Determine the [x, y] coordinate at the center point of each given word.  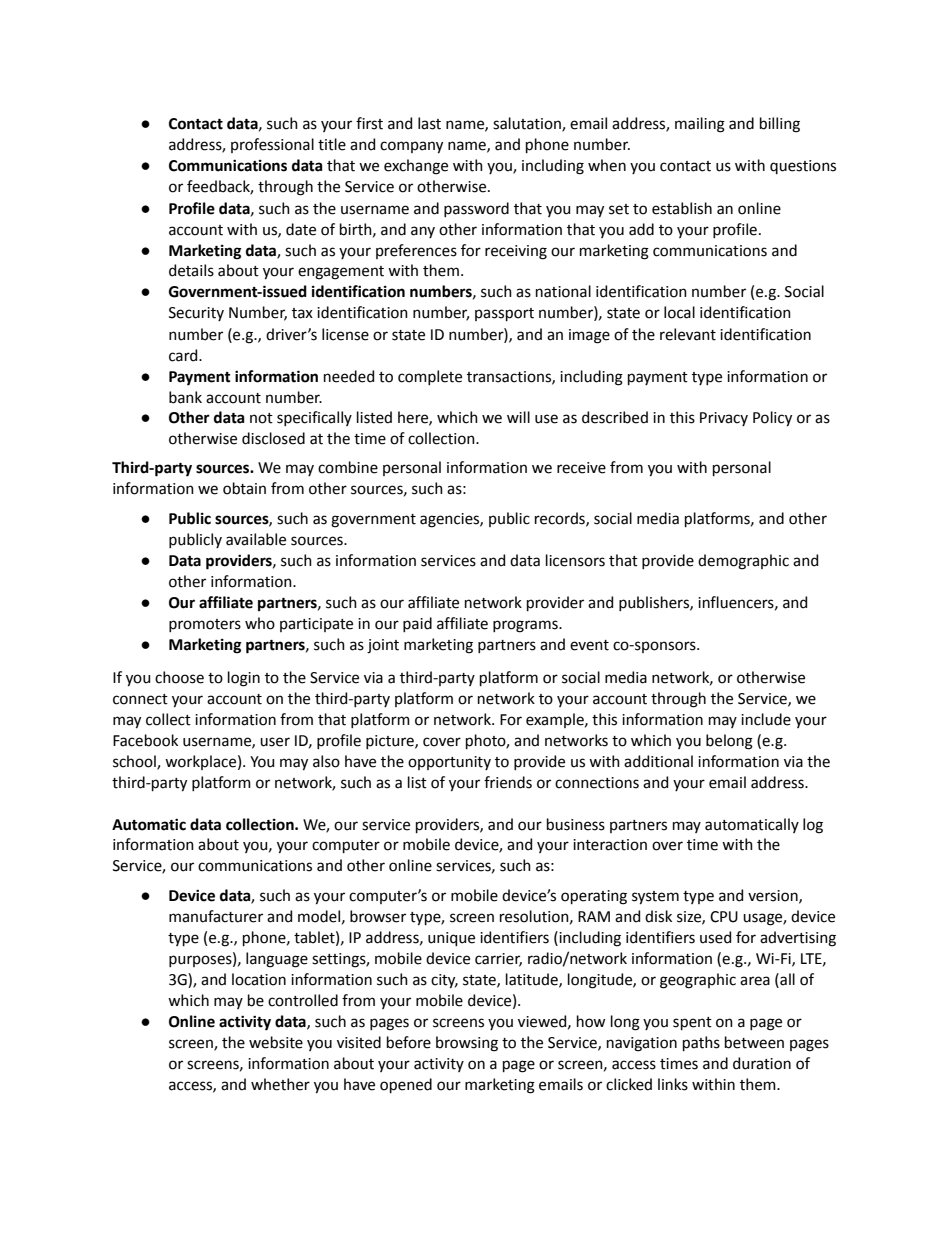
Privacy [724, 419]
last [429, 123]
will [518, 417]
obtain [244, 488]
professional [272, 145]
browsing [467, 1044]
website [276, 1042]
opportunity [449, 763]
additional [658, 761]
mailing [700, 125]
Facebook [145, 740]
